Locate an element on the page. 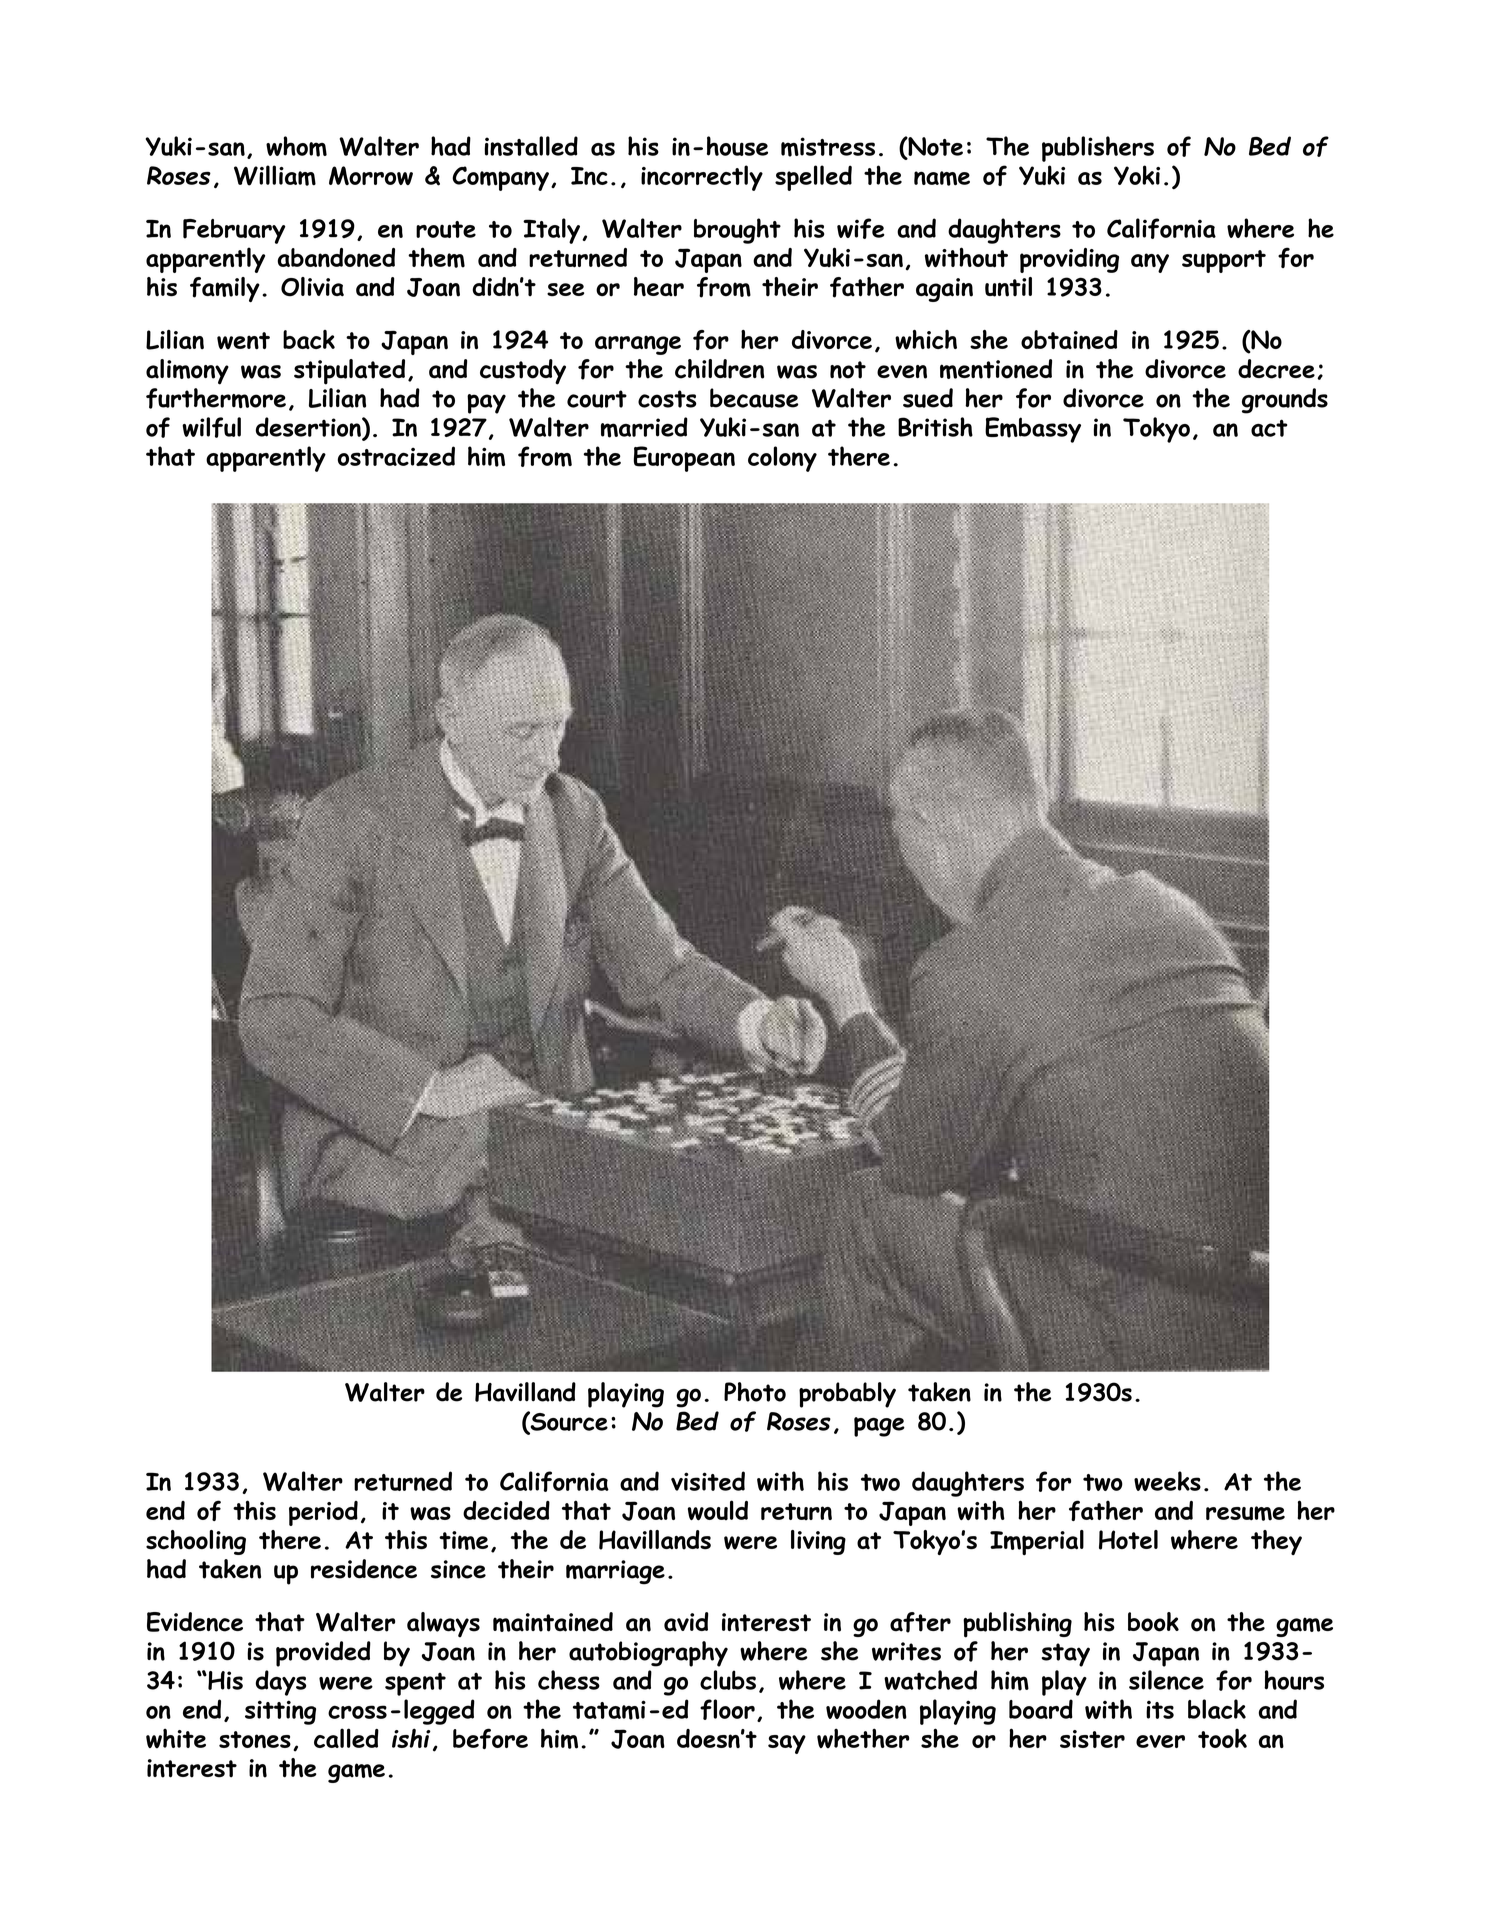  days is located at coordinates (280, 1683).
